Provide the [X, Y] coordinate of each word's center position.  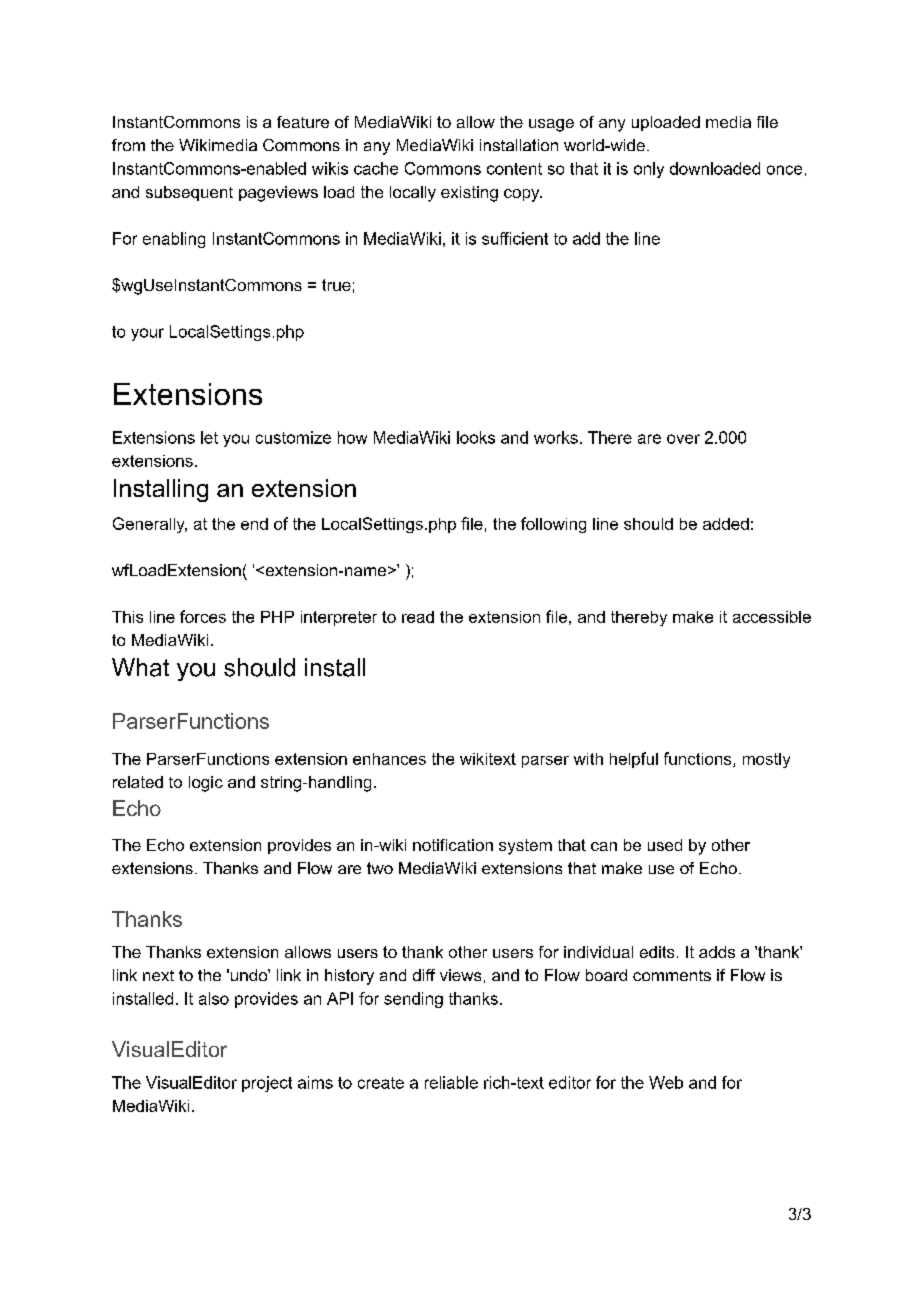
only [649, 170]
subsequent [189, 193]
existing [469, 194]
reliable [451, 1082]
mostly [766, 760]
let [209, 437]
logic [206, 784]
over [683, 439]
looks [476, 437]
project [267, 1084]
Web [666, 1082]
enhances [389, 759]
